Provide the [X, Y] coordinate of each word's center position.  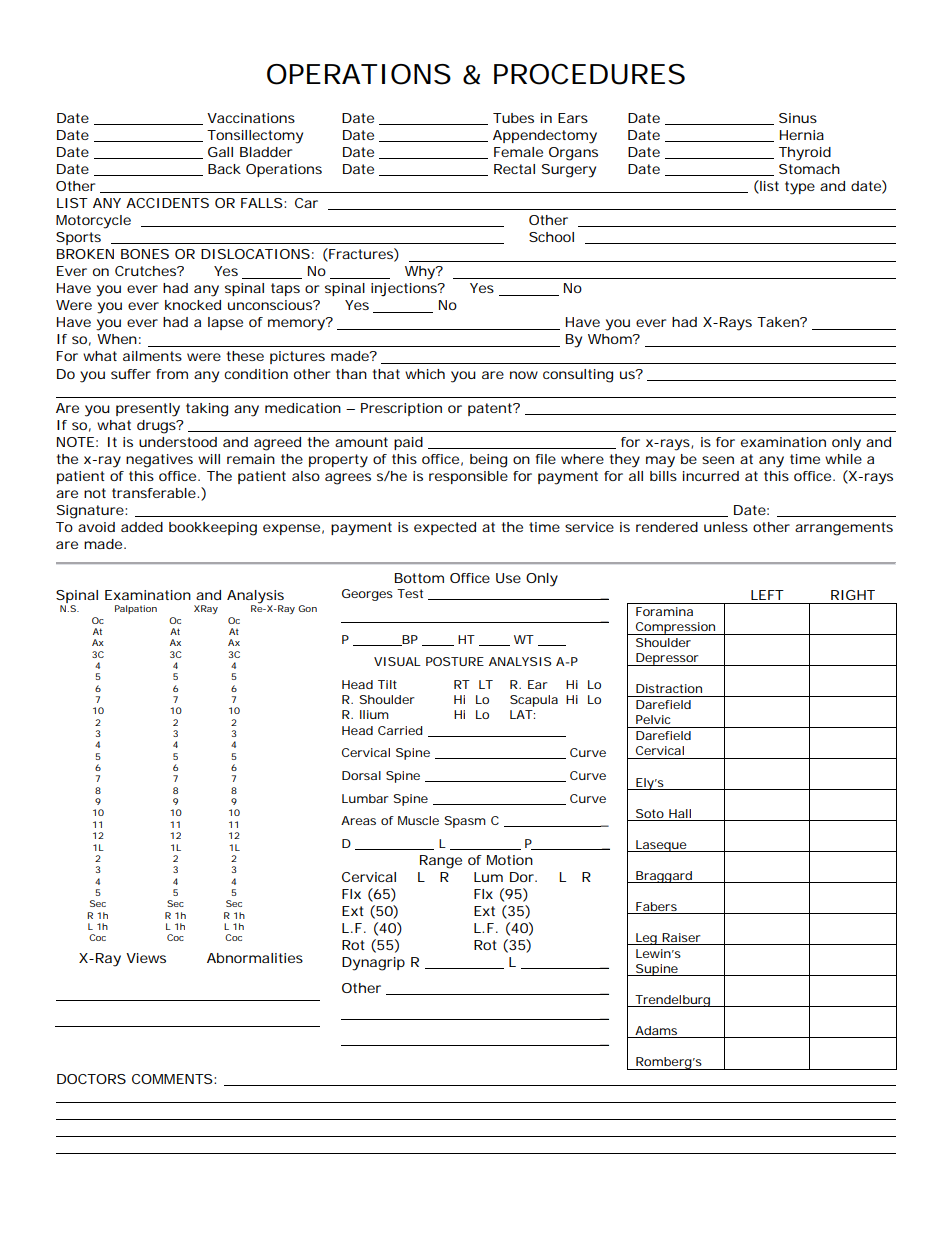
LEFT [767, 595]
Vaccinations [251, 118]
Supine [657, 970]
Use [508, 578]
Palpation [136, 609]
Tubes [513, 118]
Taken [779, 322]
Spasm [465, 822]
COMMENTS [173, 1079]
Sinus [798, 118]
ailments [152, 356]
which [425, 374]
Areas [358, 820]
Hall [680, 813]
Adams [656, 1030]
